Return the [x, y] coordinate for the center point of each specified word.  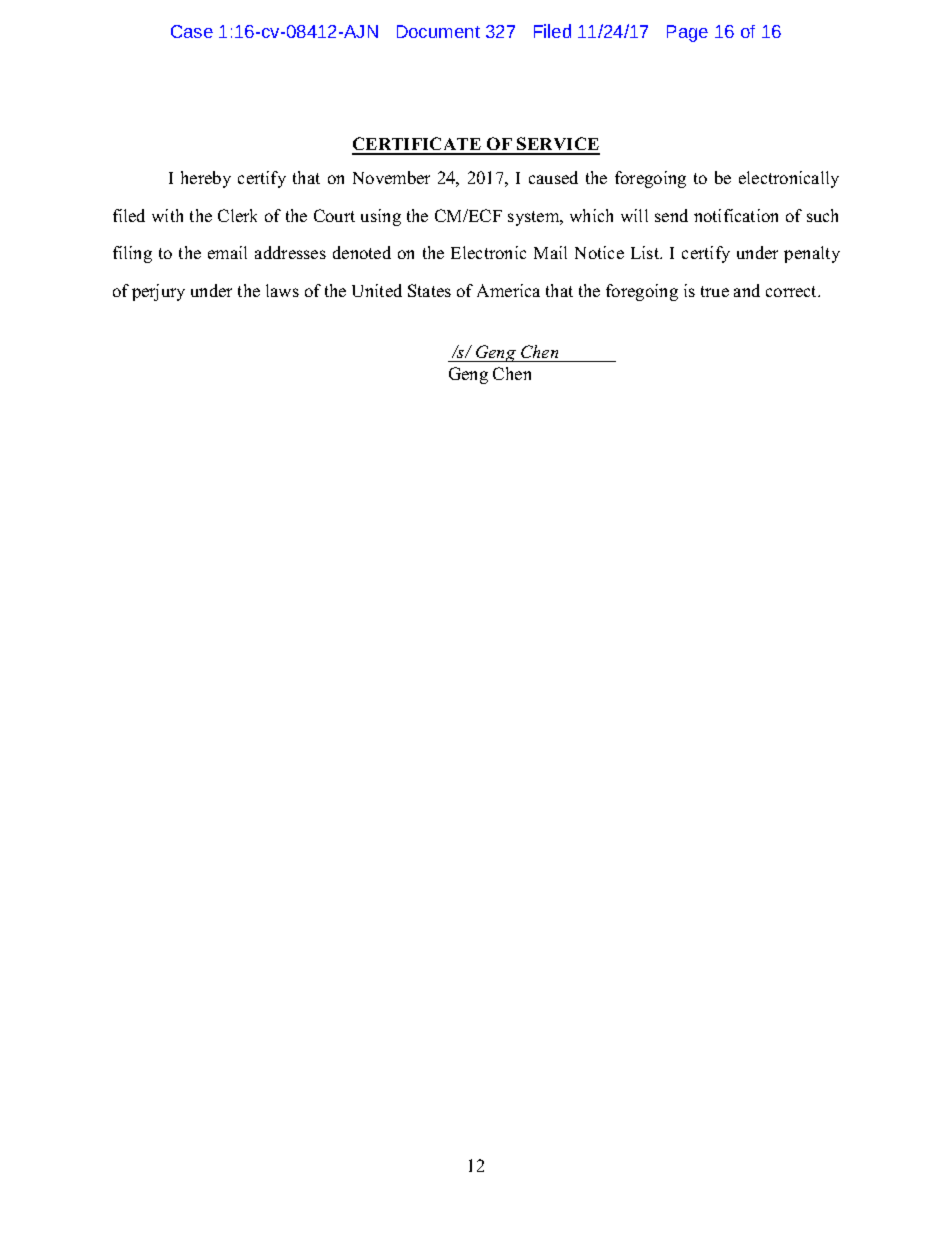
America [508, 290]
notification [736, 215]
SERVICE [557, 145]
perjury [158, 292]
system [535, 218]
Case [192, 31]
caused [553, 177]
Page [687, 33]
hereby [206, 179]
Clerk [237, 215]
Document [438, 31]
